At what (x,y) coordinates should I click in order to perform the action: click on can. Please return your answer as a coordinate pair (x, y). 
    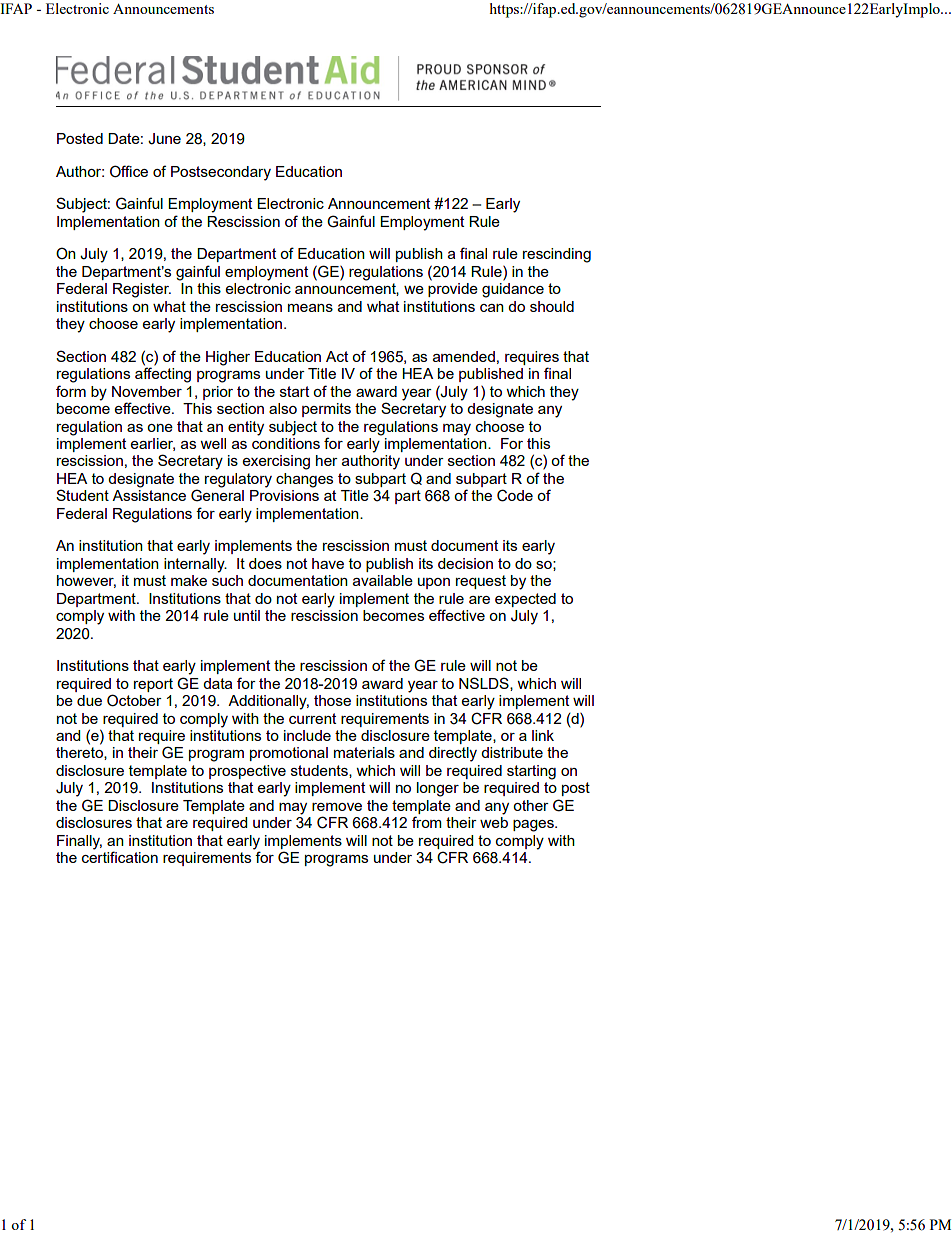
    Looking at the image, I should click on (492, 308).
